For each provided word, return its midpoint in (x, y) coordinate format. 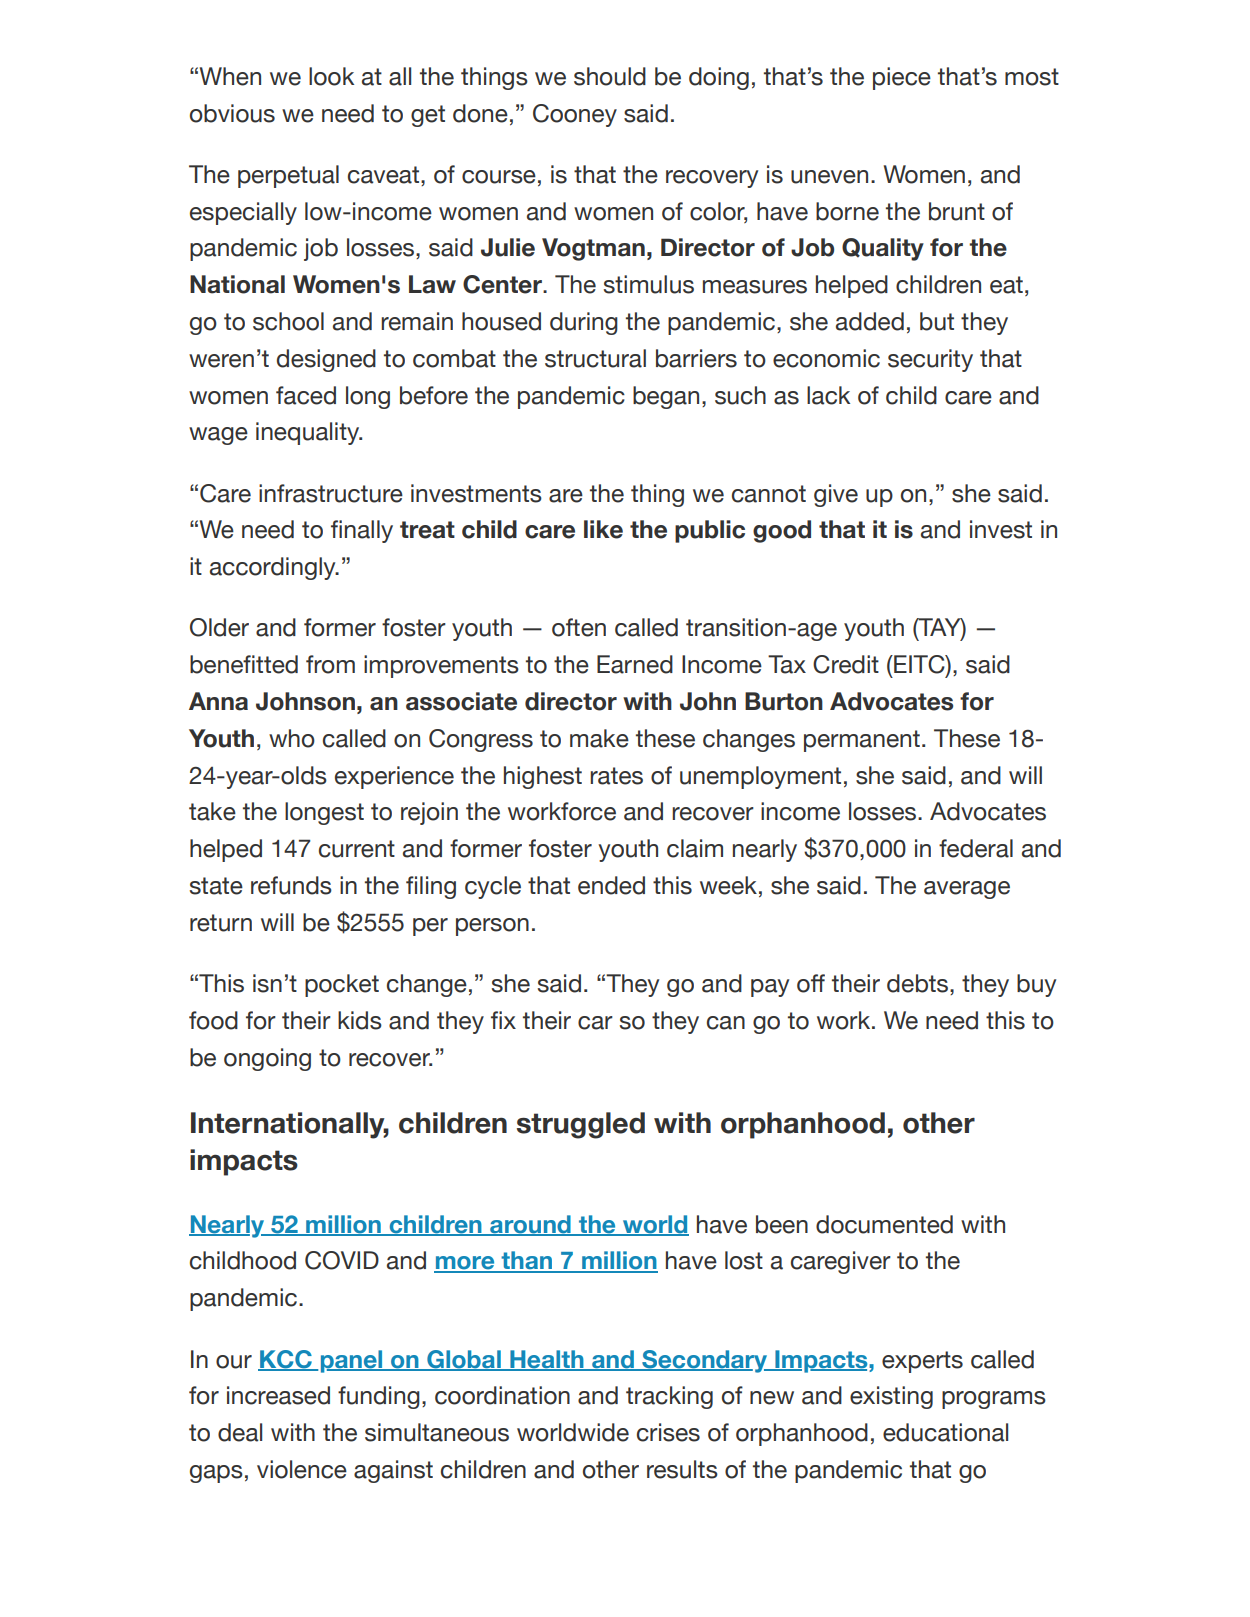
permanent (862, 741)
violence (302, 1469)
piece (902, 78)
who (292, 738)
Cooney (575, 115)
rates (616, 776)
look (331, 76)
